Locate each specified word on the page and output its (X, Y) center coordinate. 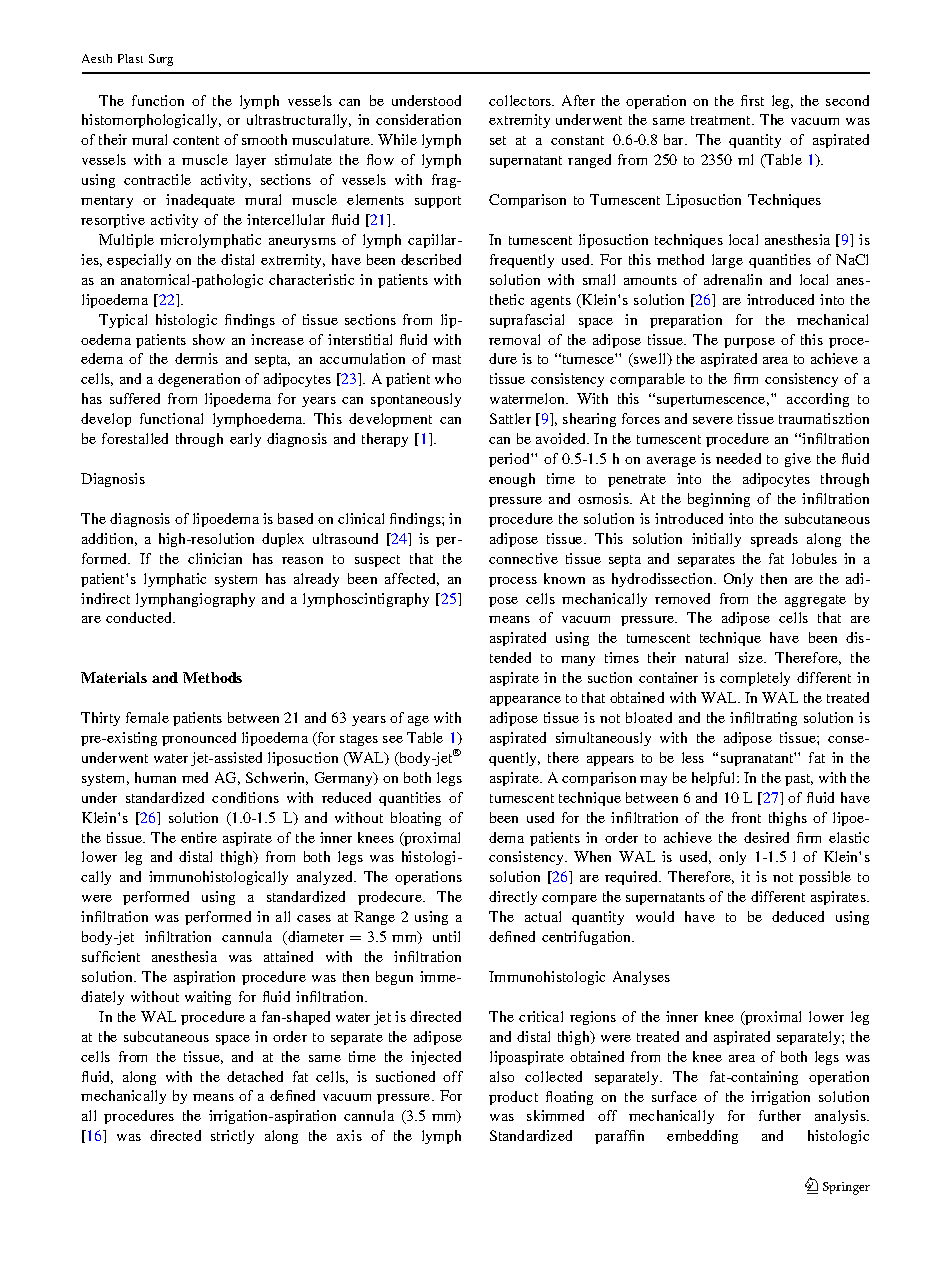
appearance (525, 701)
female (147, 717)
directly (513, 898)
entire (199, 837)
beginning (719, 500)
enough (512, 480)
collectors (521, 100)
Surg (161, 60)
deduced (798, 916)
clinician (215, 558)
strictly (232, 1137)
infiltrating (763, 719)
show (209, 339)
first (752, 100)
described (431, 259)
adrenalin (733, 279)
